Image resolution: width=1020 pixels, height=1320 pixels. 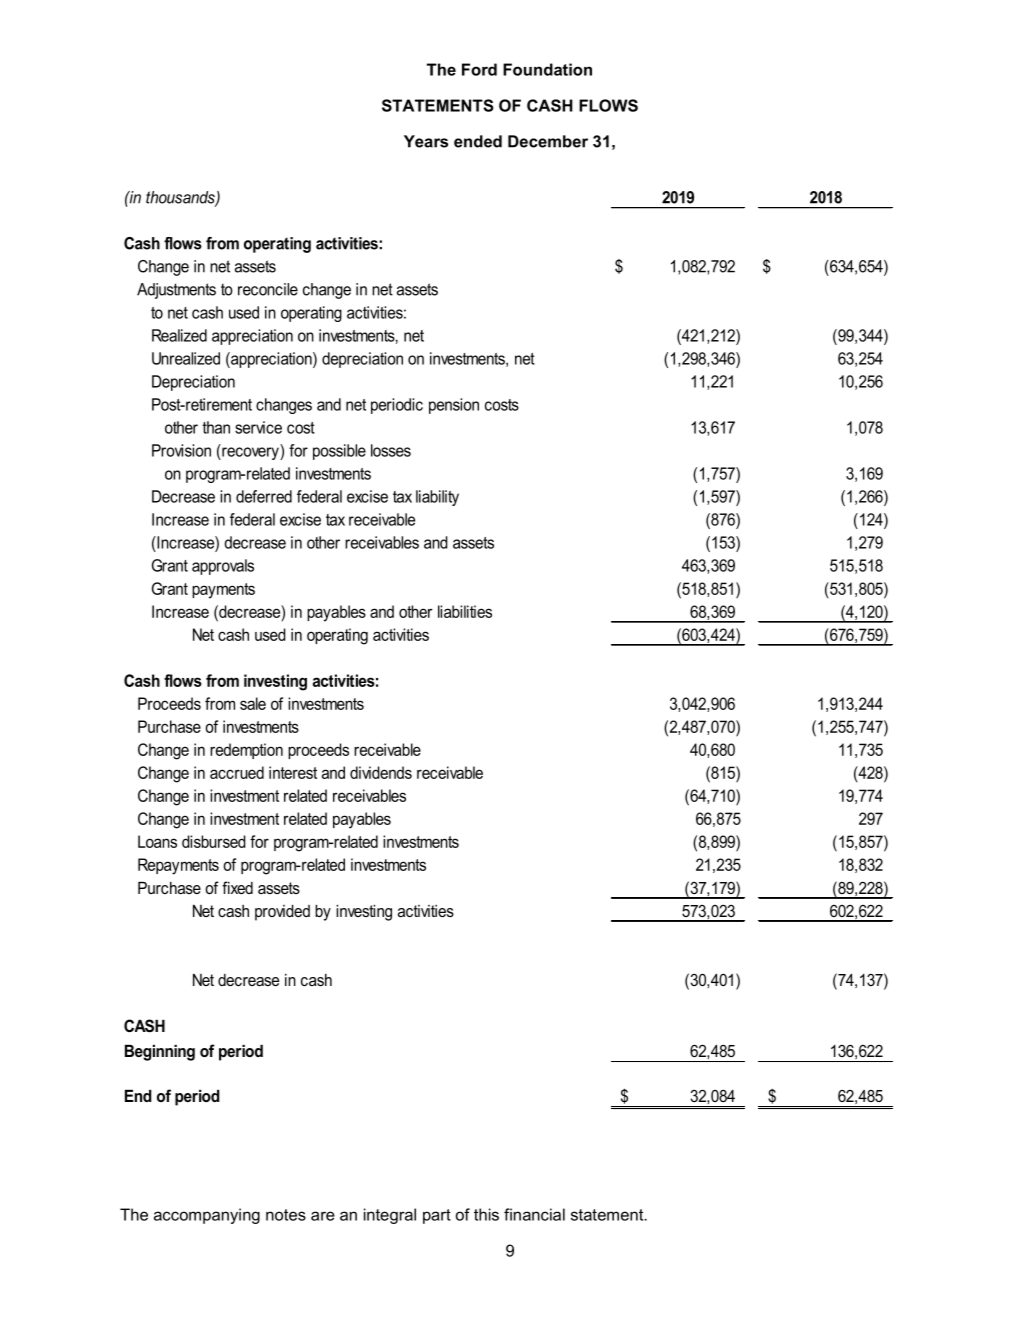 What do you see at coordinates (323, 1216) in the screenshot?
I see `are` at bounding box center [323, 1216].
